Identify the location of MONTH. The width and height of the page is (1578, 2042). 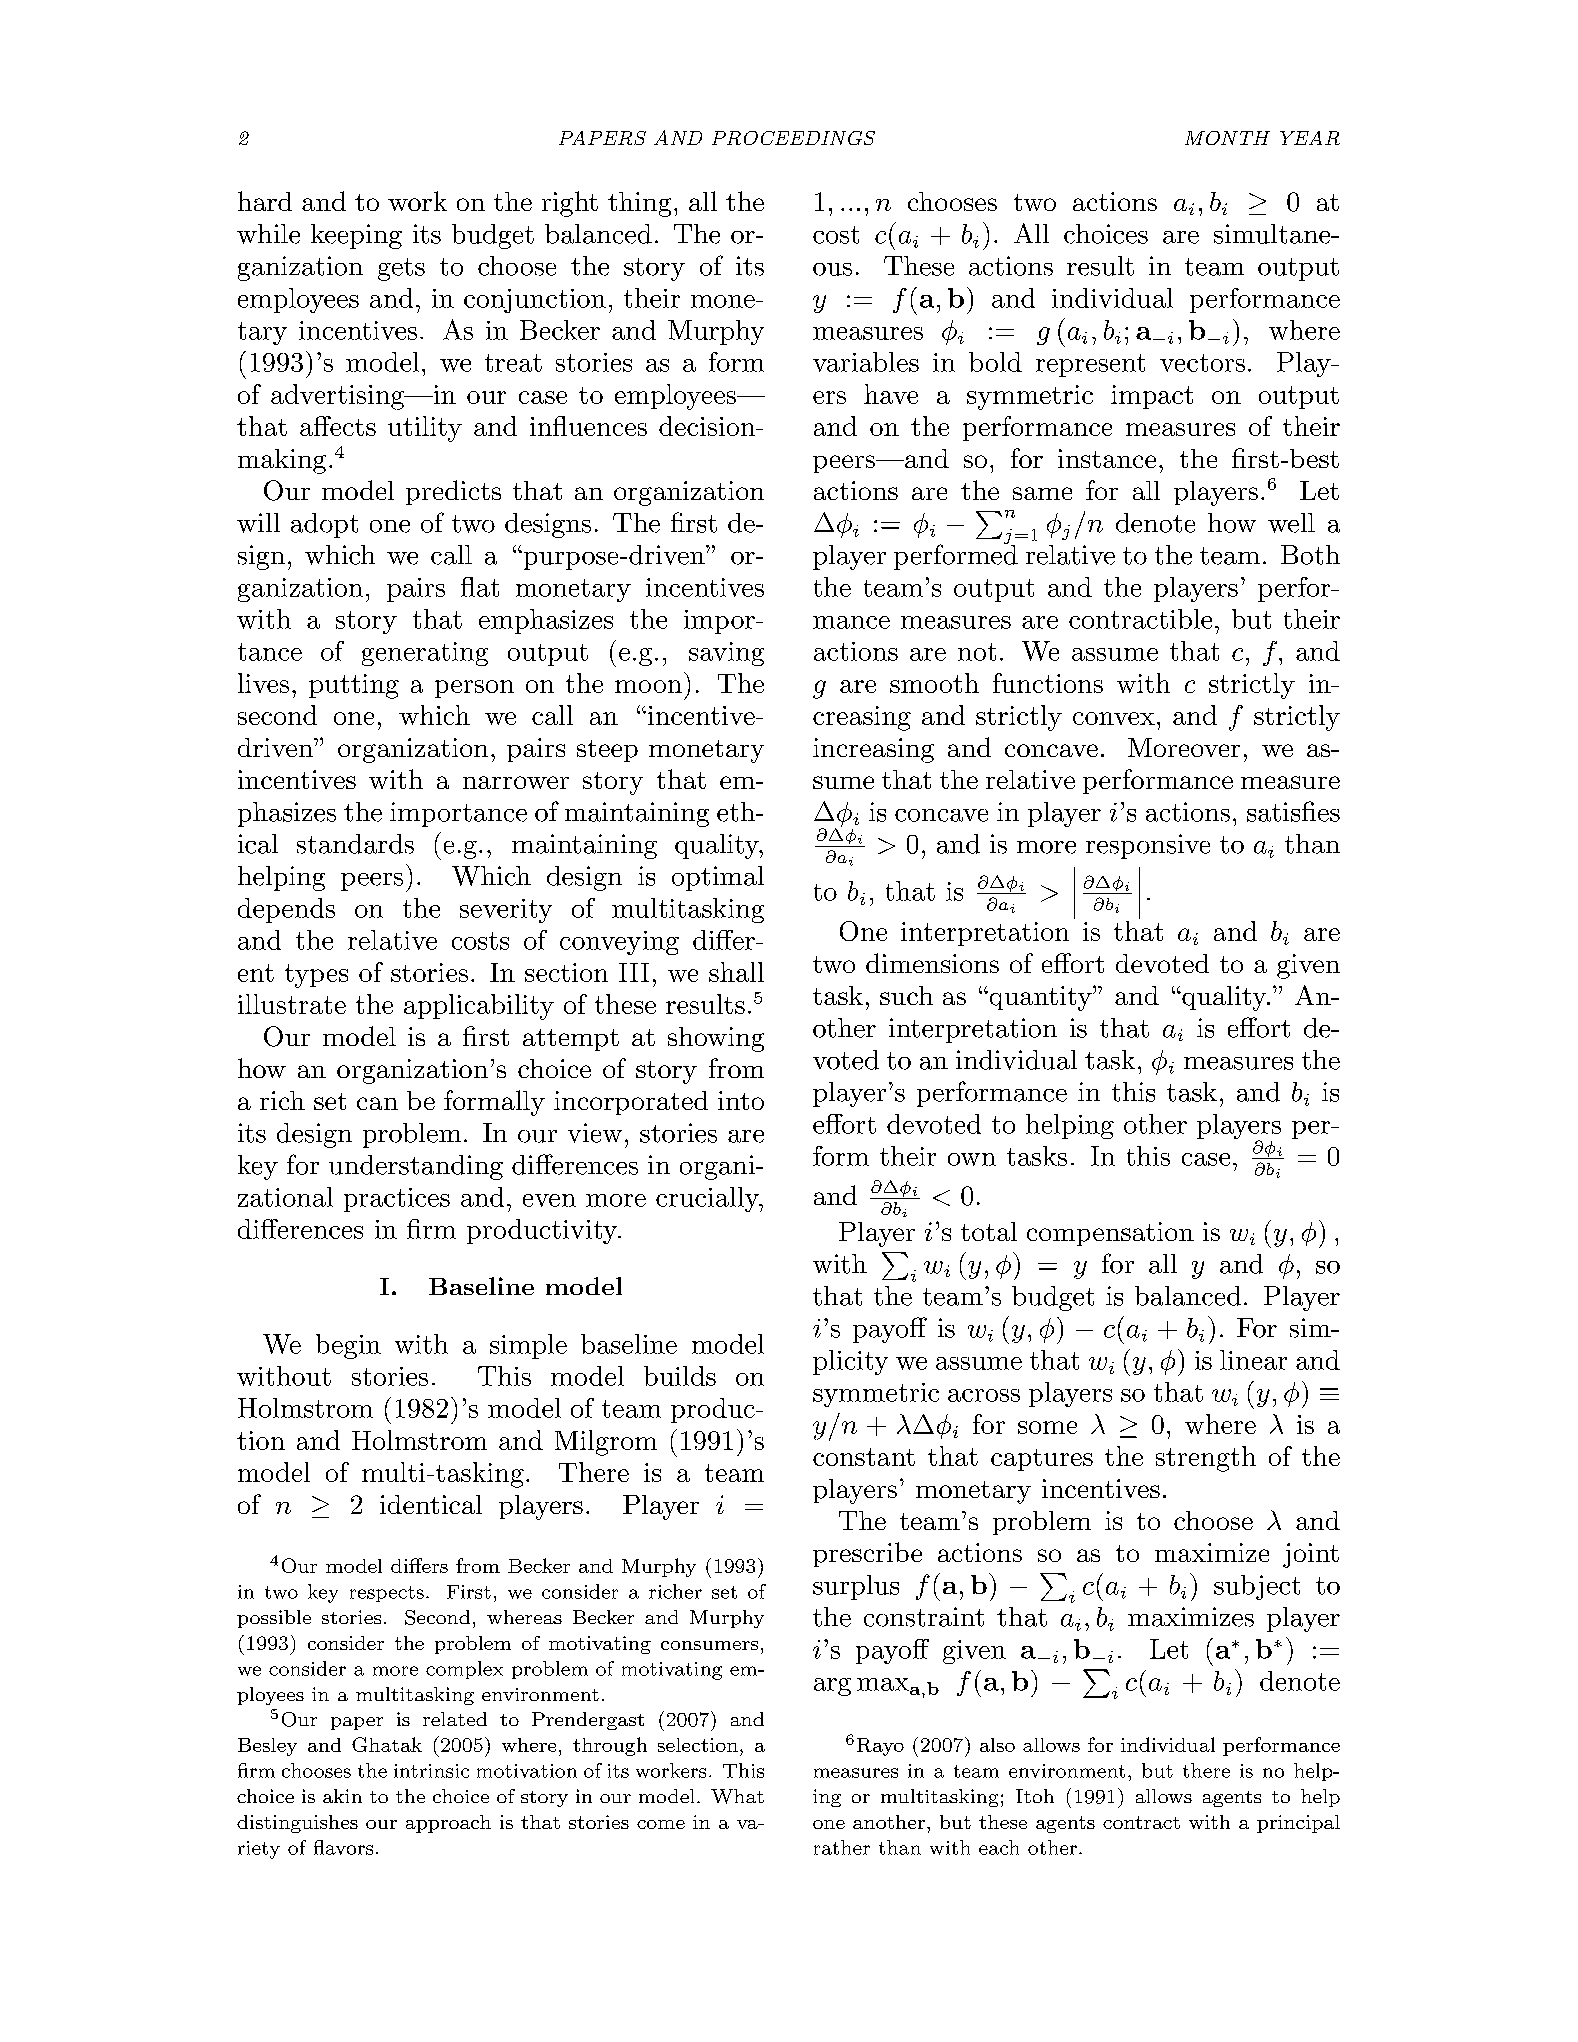
(1227, 138).
